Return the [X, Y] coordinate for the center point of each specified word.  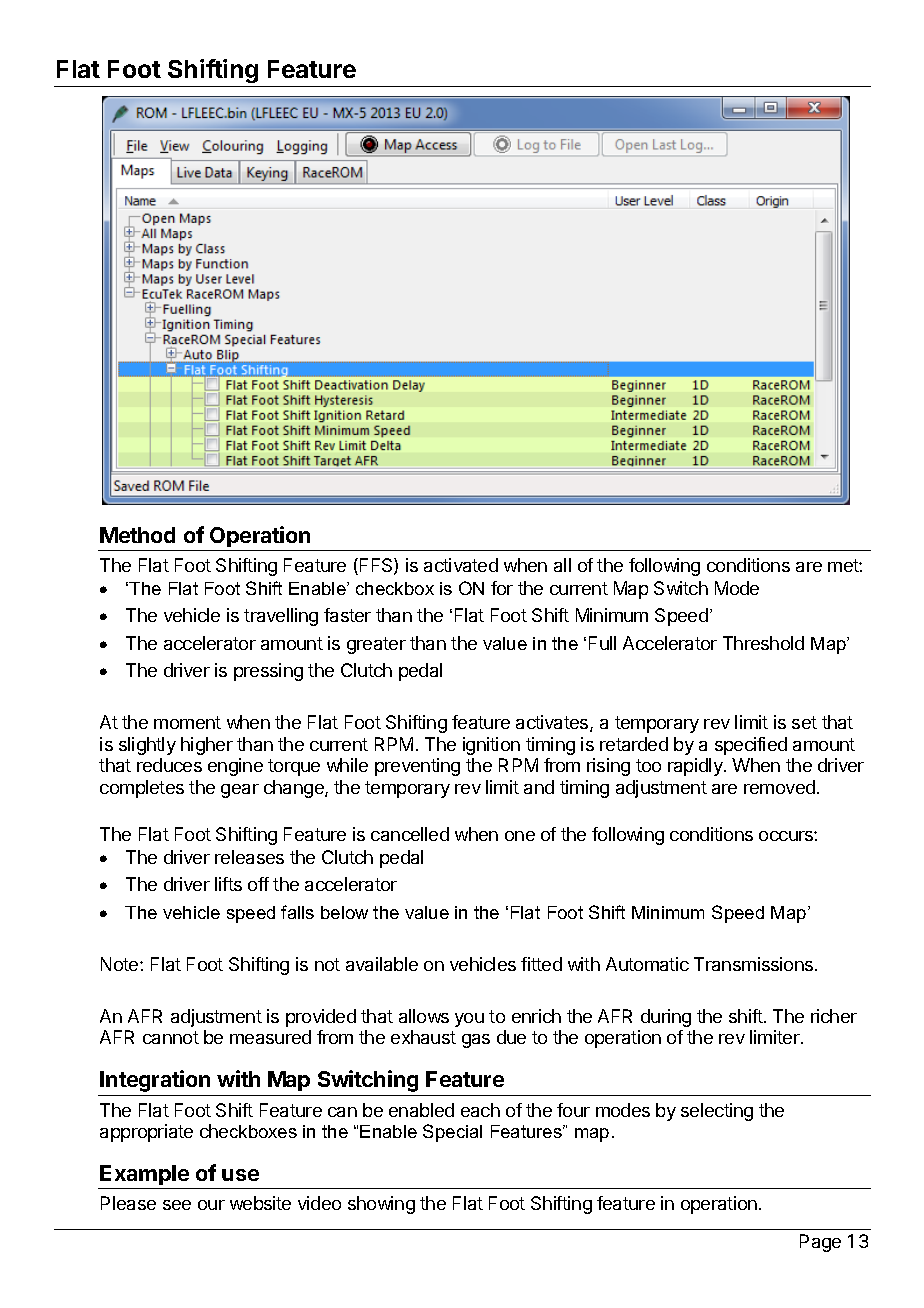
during [666, 1018]
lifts [228, 884]
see [177, 1205]
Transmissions [755, 964]
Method [137, 535]
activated [461, 565]
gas [476, 1041]
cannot [171, 1037]
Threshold [763, 643]
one [520, 836]
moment [187, 722]
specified [751, 746]
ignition [491, 746]
